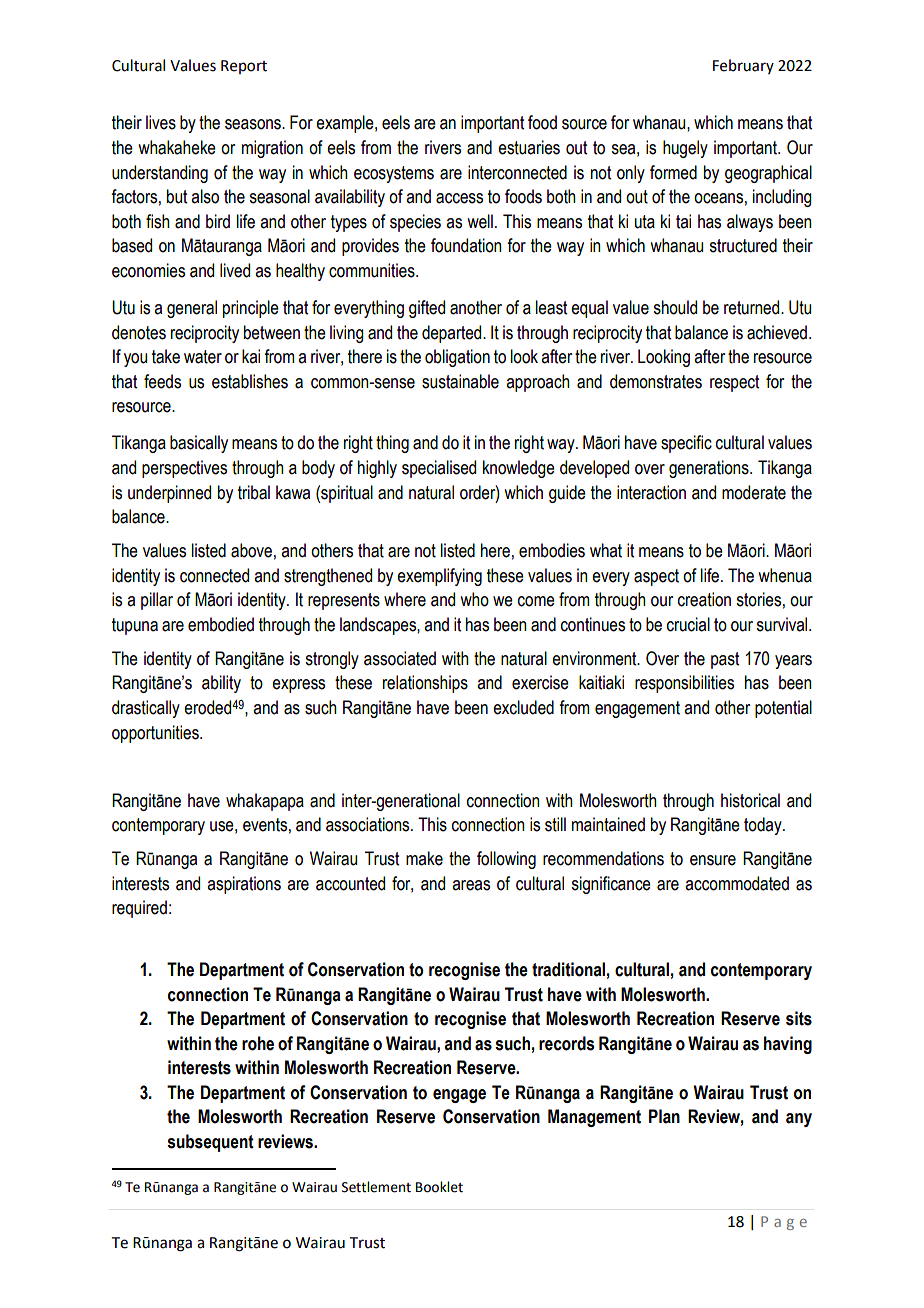  What do you see at coordinates (210, 1143) in the screenshot?
I see `subsequent` at bounding box center [210, 1143].
